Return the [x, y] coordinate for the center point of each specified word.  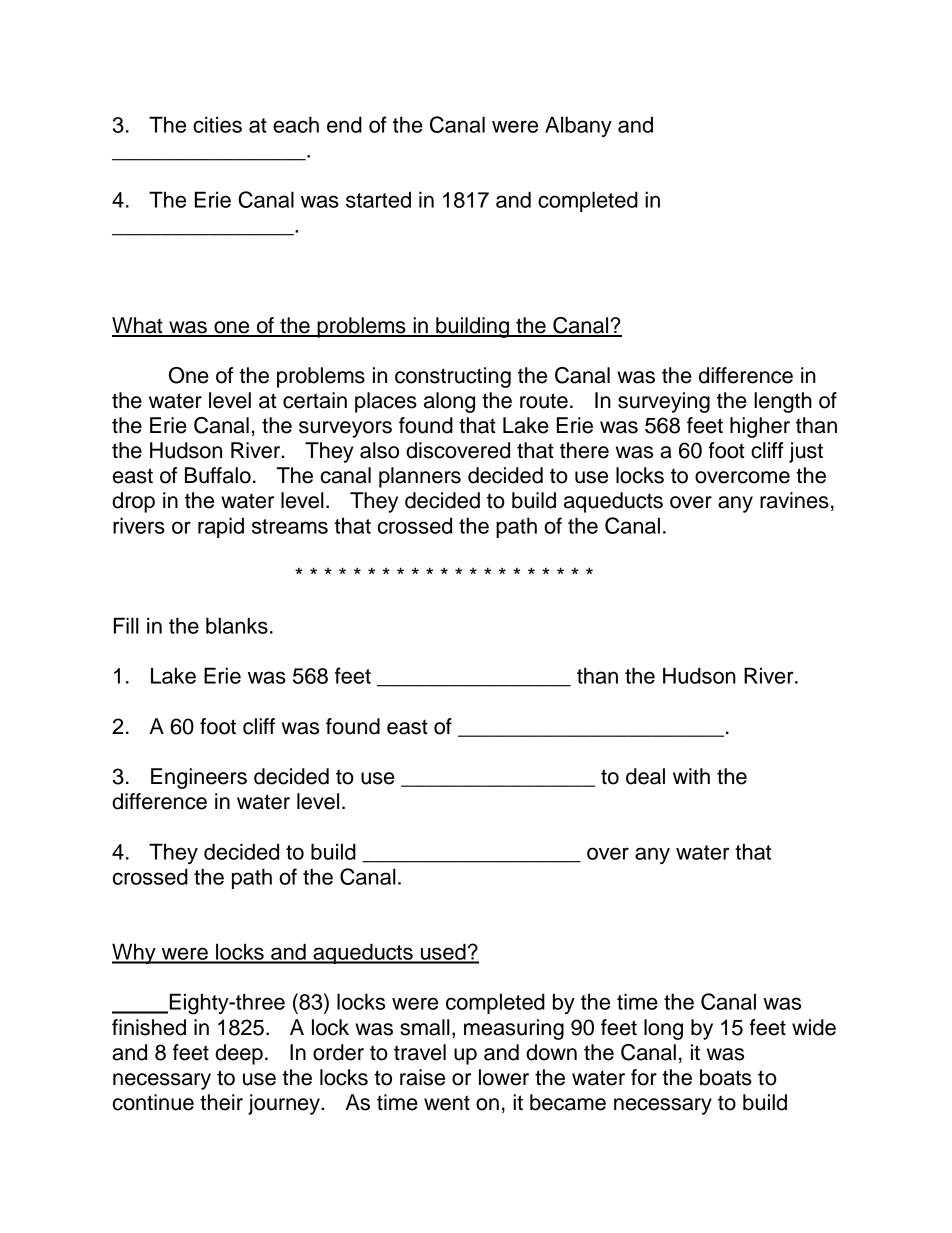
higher [760, 427]
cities [217, 124]
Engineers [199, 778]
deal [645, 776]
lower [504, 1077]
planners [420, 477]
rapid [221, 527]
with [691, 776]
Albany [578, 126]
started [378, 199]
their [221, 1102]
